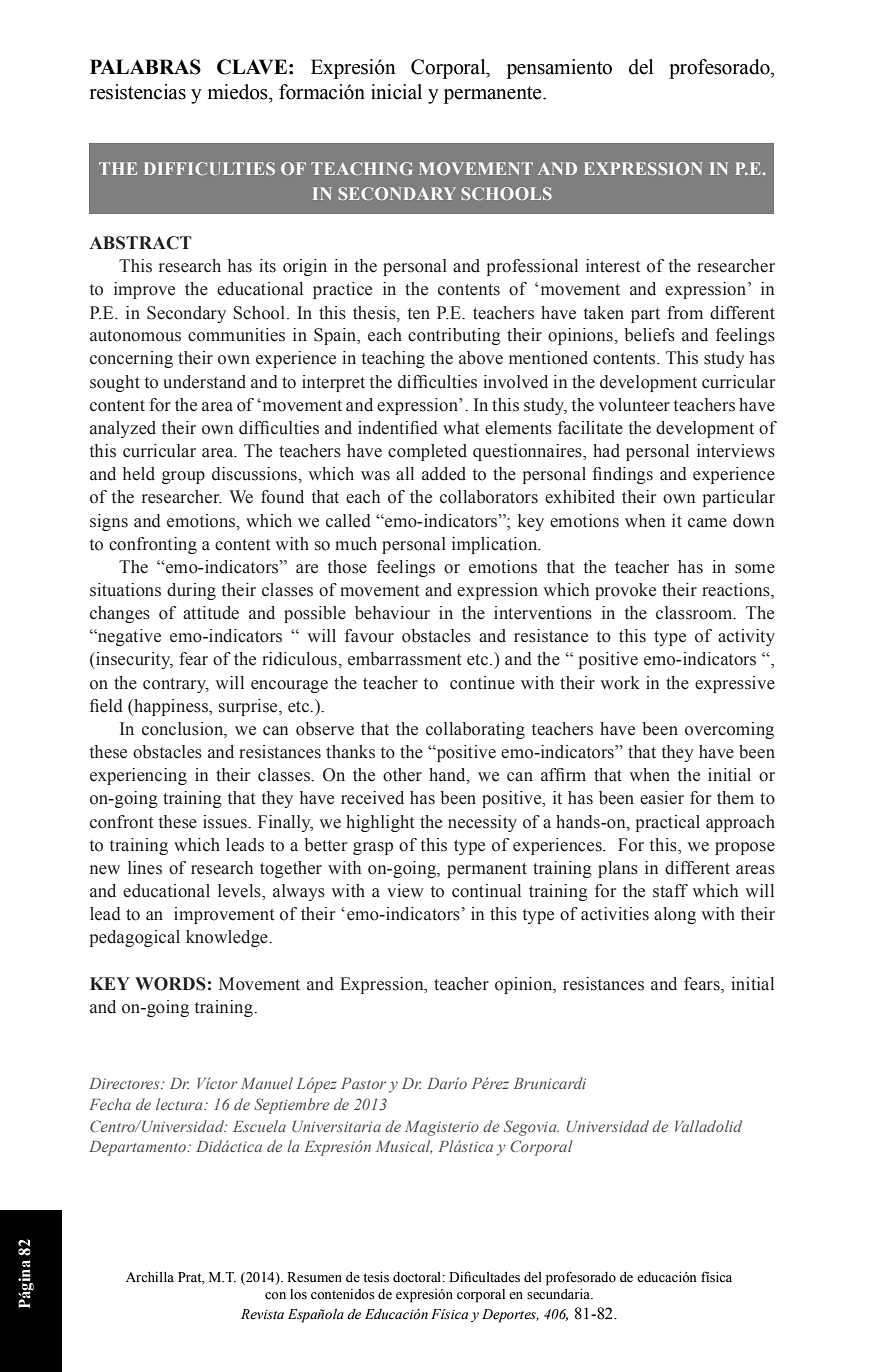  I want to click on along, so click(675, 915).
